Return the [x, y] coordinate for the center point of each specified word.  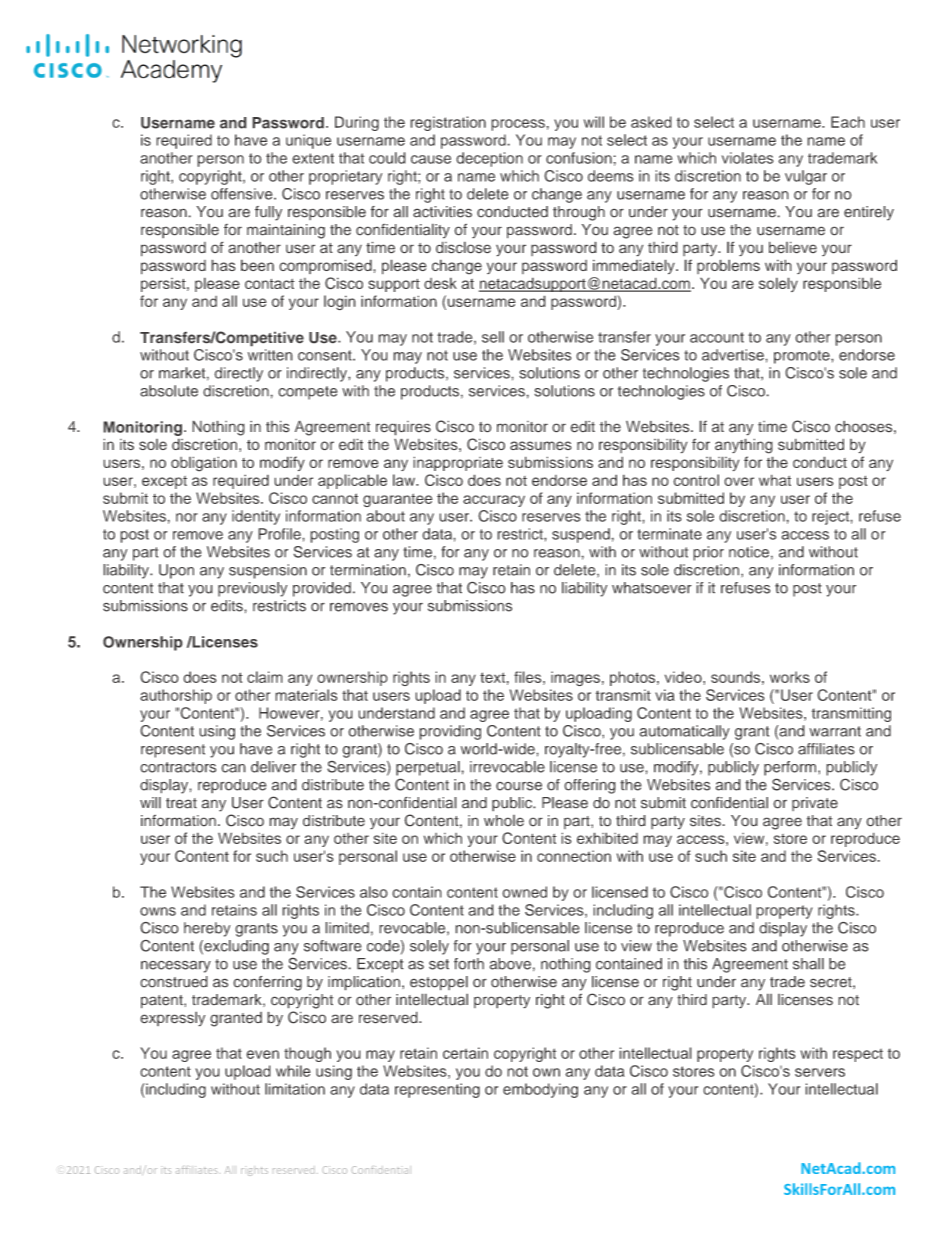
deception [489, 159]
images [575, 679]
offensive [243, 194]
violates [748, 158]
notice [749, 552]
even [262, 1054]
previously [252, 589]
